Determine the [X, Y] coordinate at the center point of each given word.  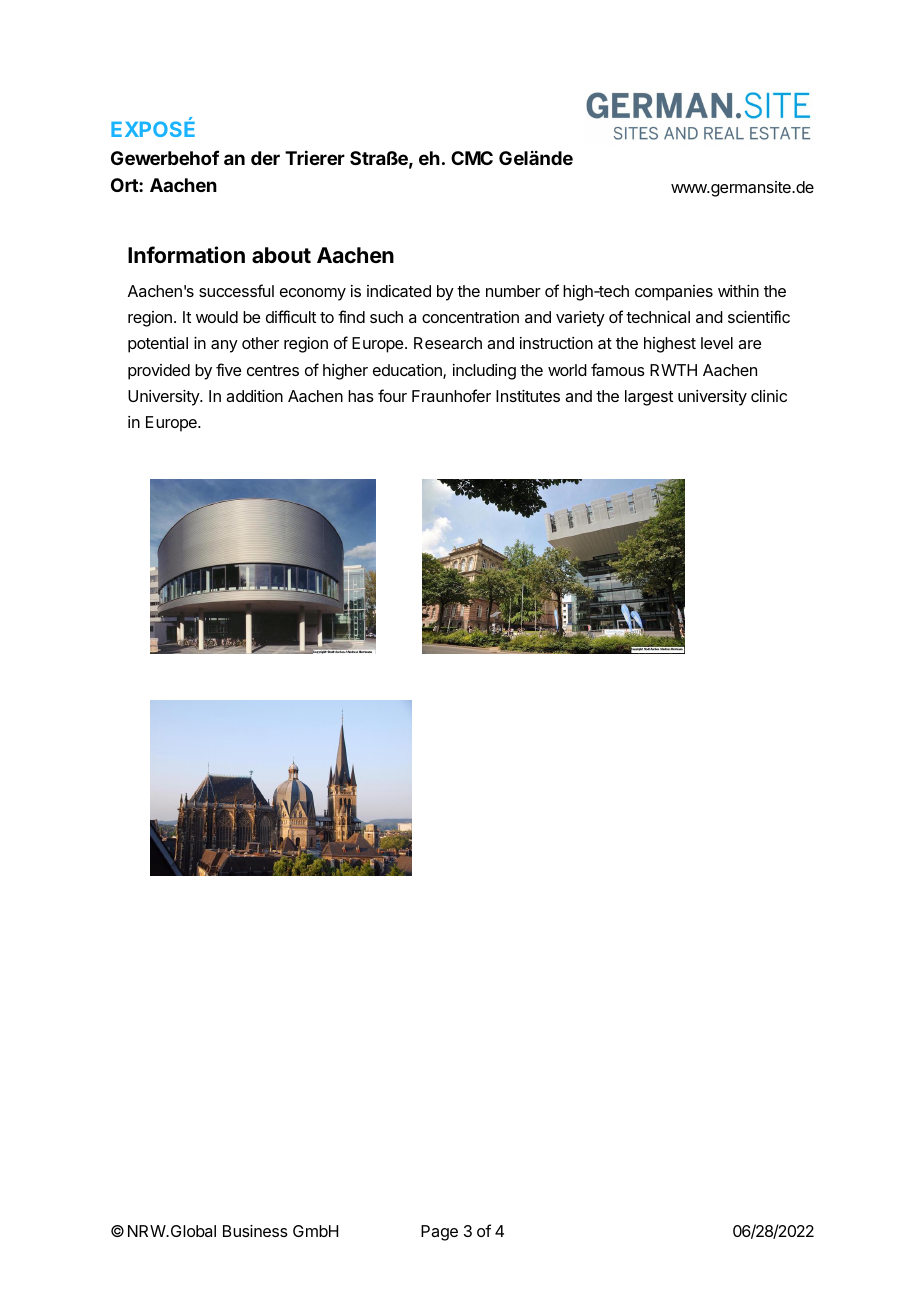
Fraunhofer [451, 395]
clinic [769, 396]
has [361, 396]
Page [439, 1233]
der [265, 158]
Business [255, 1231]
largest [649, 398]
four [392, 395]
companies [674, 293]
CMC [472, 158]
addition [254, 396]
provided [159, 372]
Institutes [528, 396]
